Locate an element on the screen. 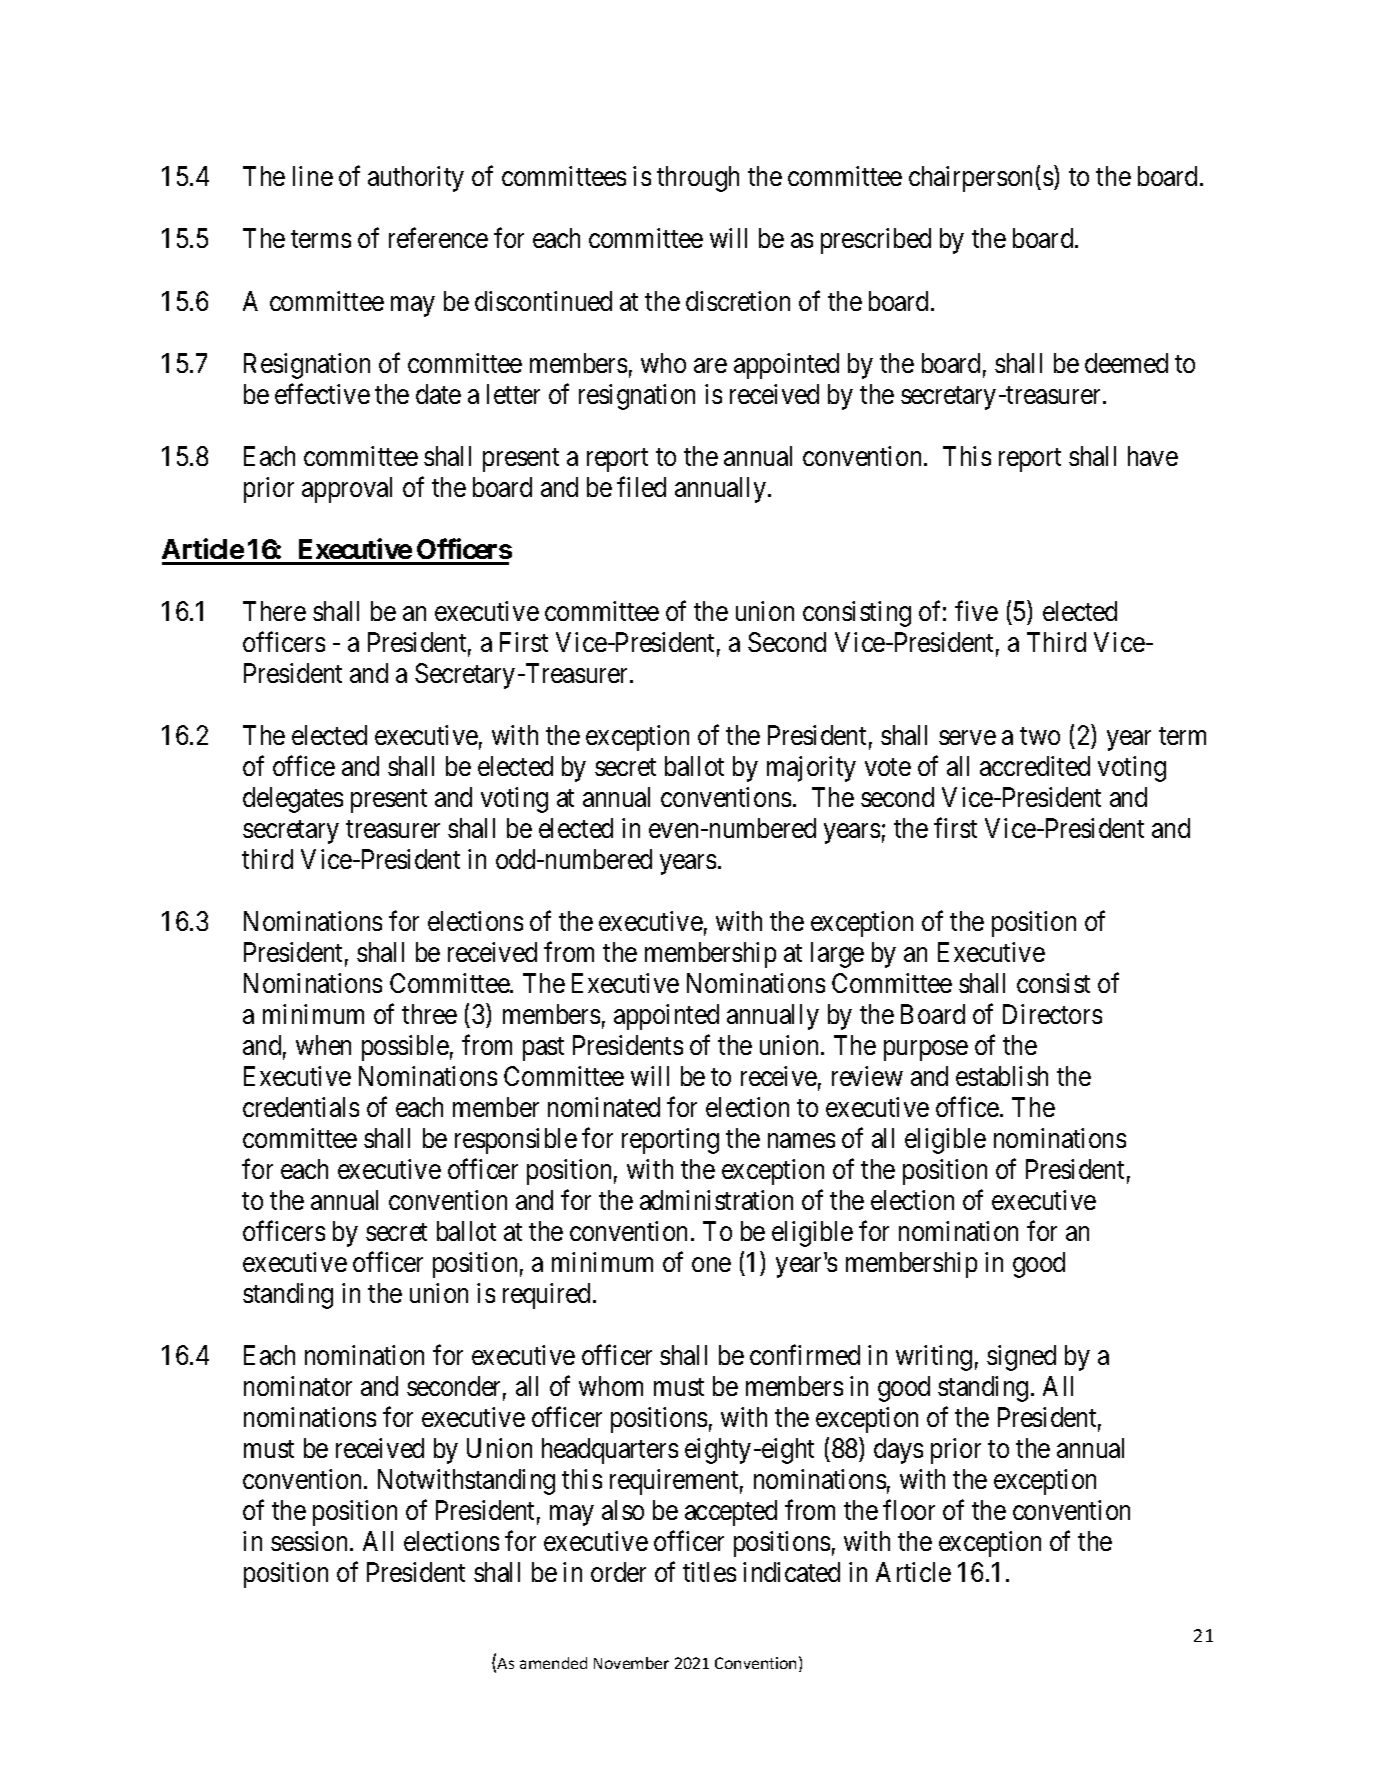 The width and height of the screenshot is (1376, 1780). large is located at coordinates (837, 955).
